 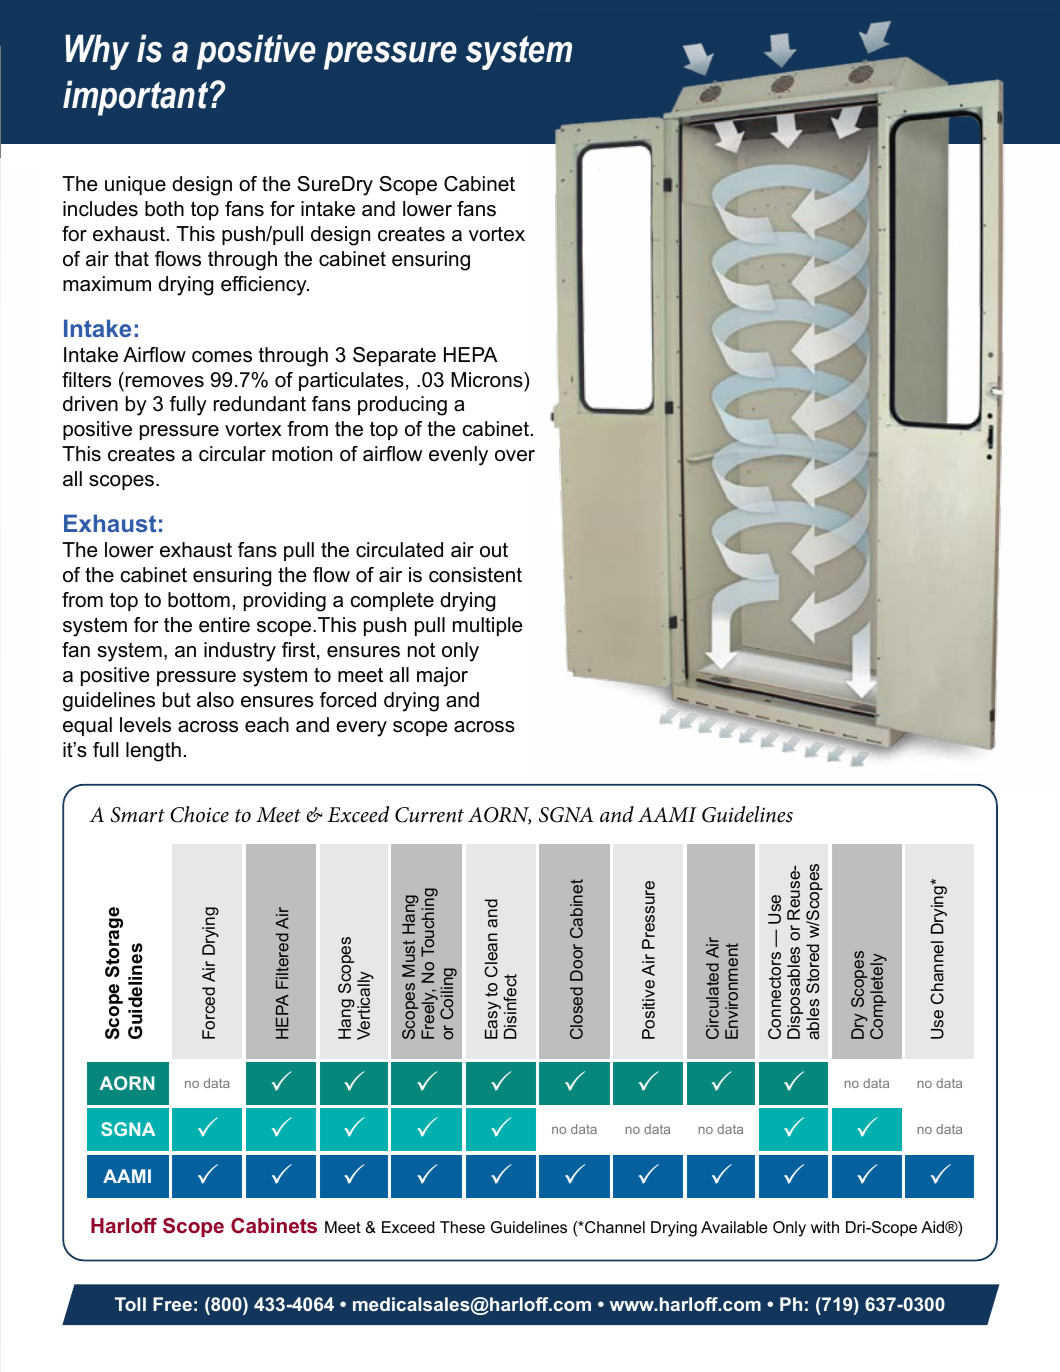 I want to click on over, so click(x=515, y=456).
